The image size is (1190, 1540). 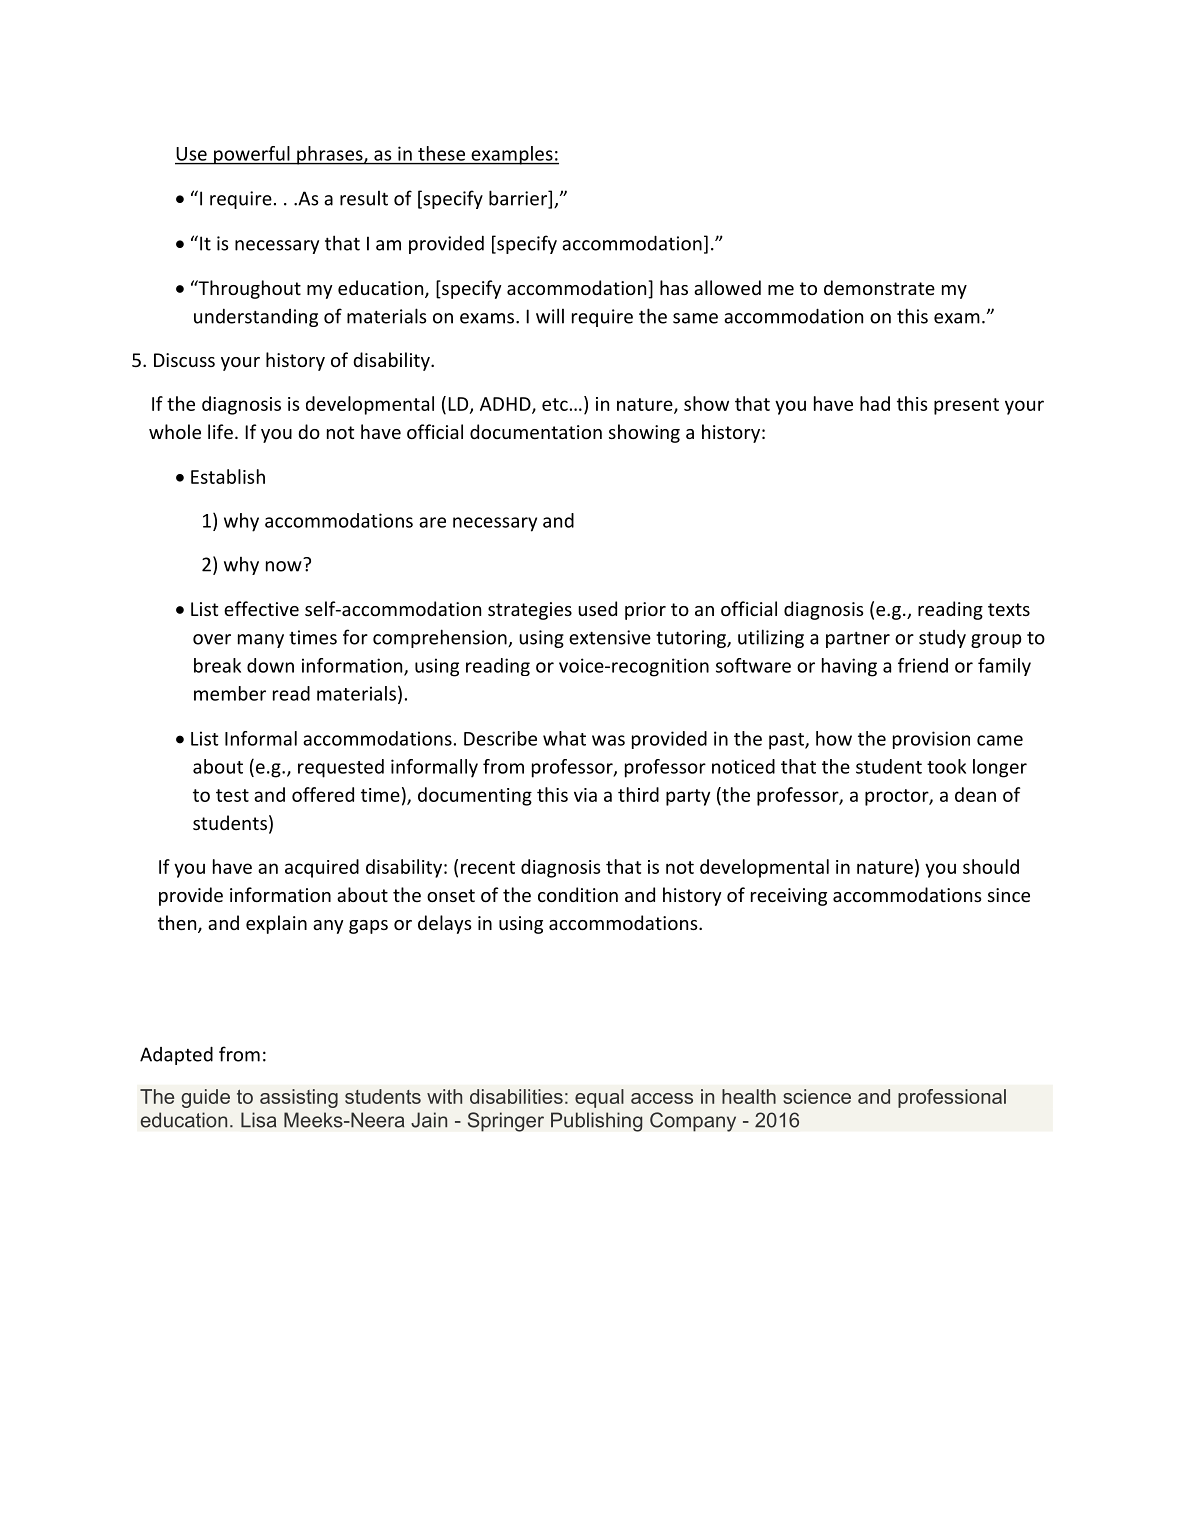 What do you see at coordinates (952, 1098) in the page?
I see `professional` at bounding box center [952, 1098].
